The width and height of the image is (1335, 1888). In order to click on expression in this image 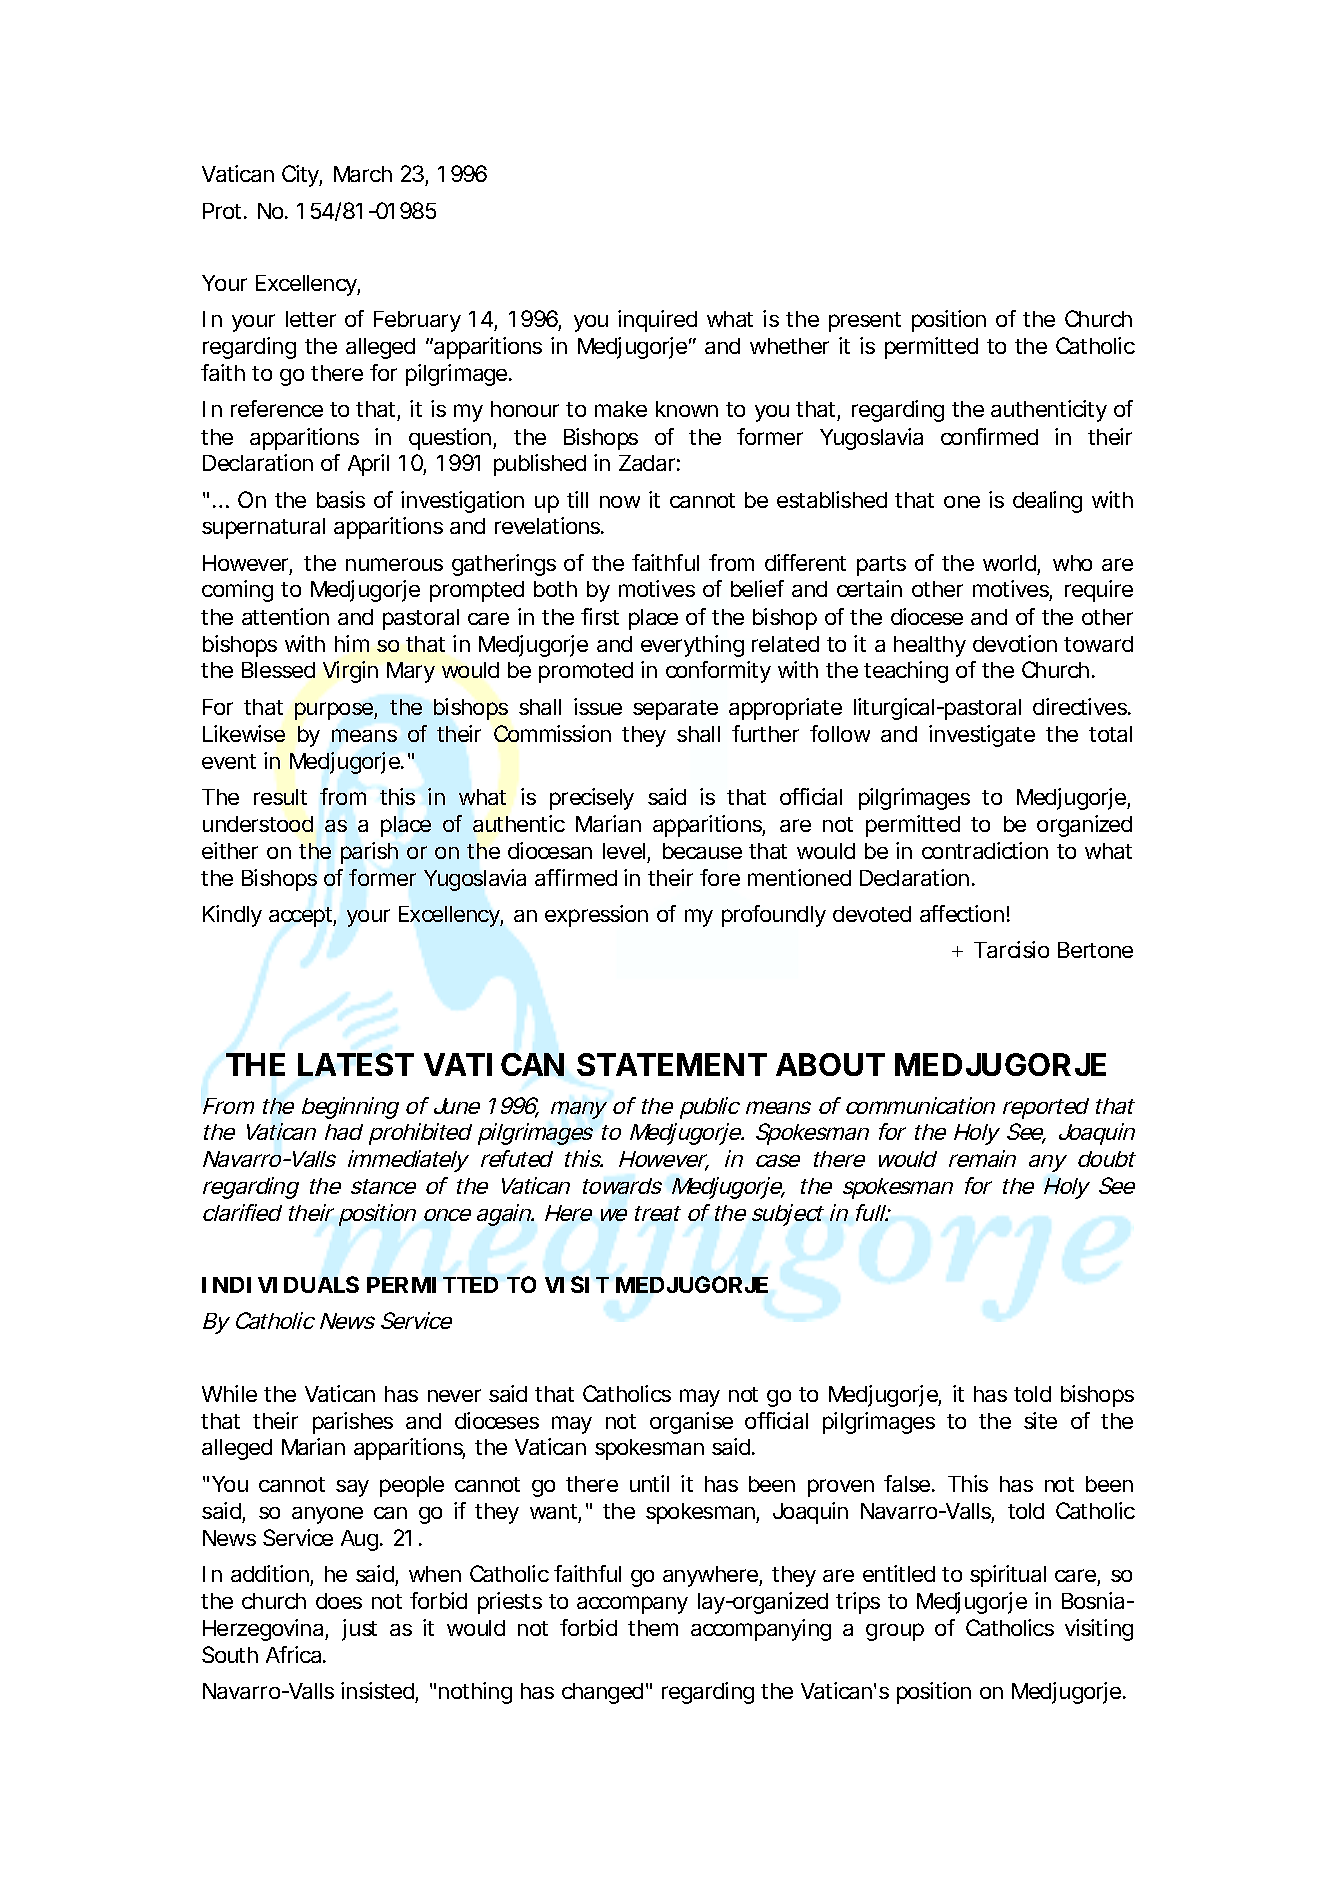, I will do `click(596, 916)`.
